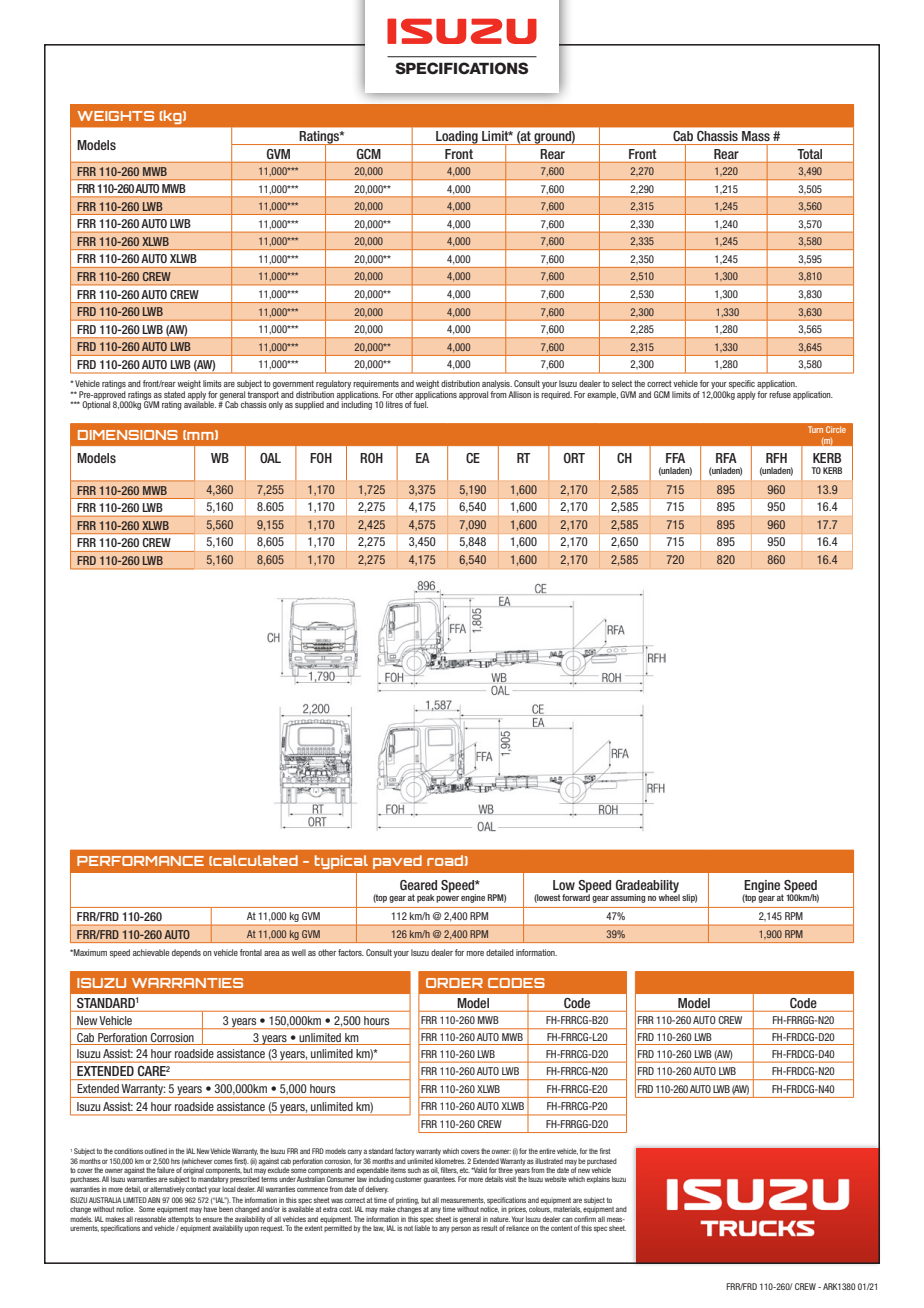 This screenshot has height=1308, width=924. I want to click on alternatively, so click(167, 1190).
